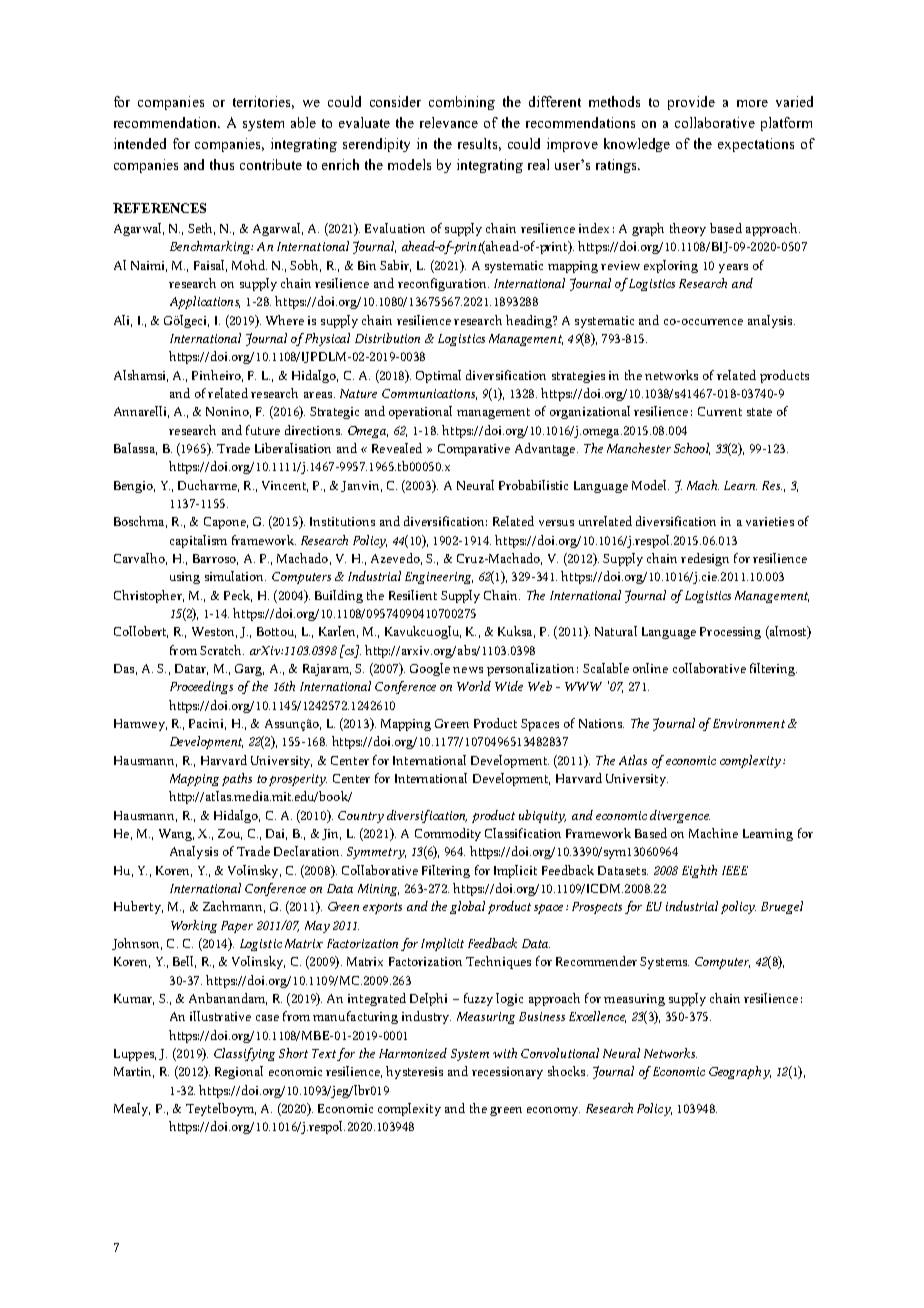 The image size is (924, 1308). What do you see at coordinates (222, 164) in the document?
I see `thus` at bounding box center [222, 164].
